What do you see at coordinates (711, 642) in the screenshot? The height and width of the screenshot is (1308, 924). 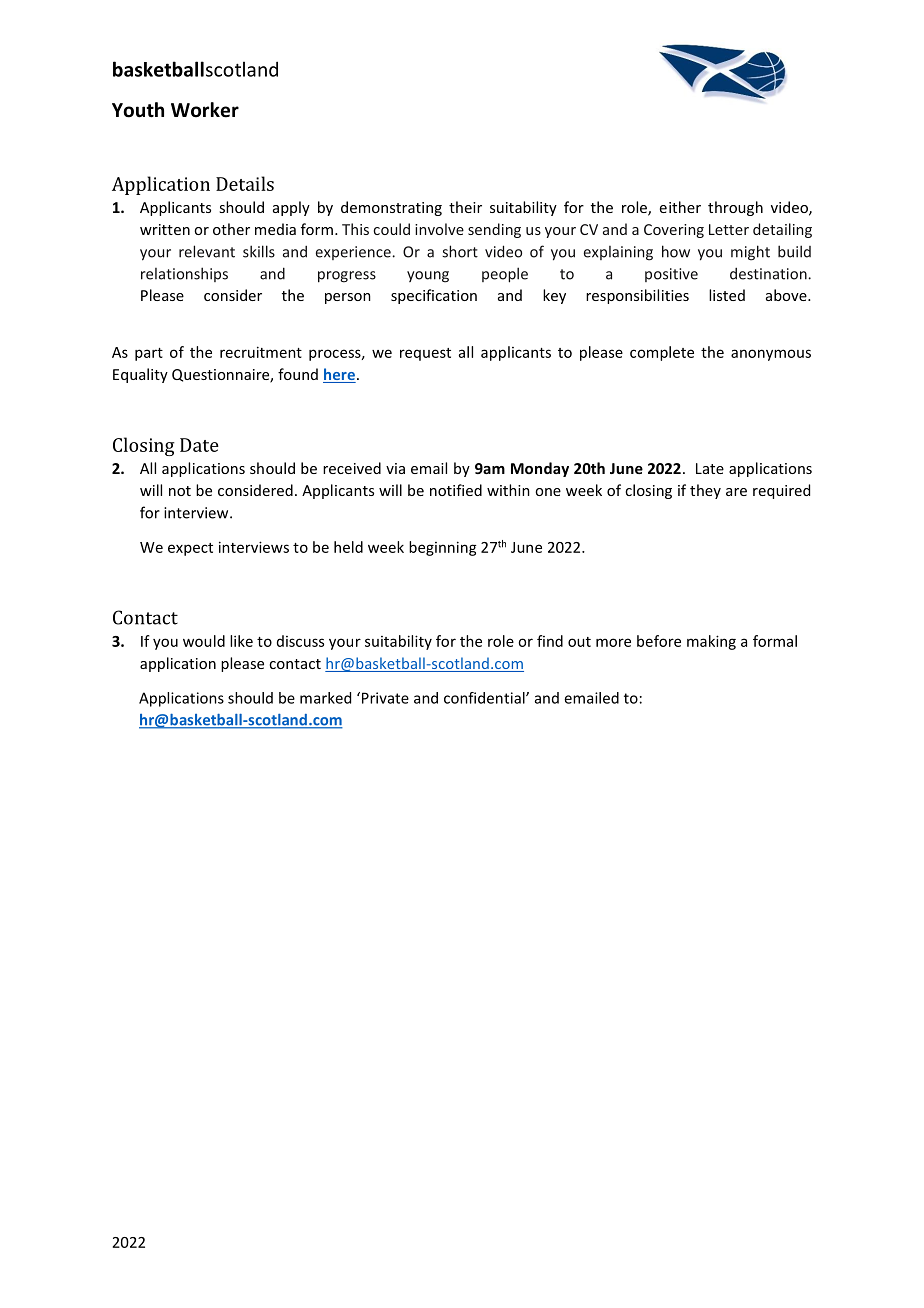 I see `making` at bounding box center [711, 642].
